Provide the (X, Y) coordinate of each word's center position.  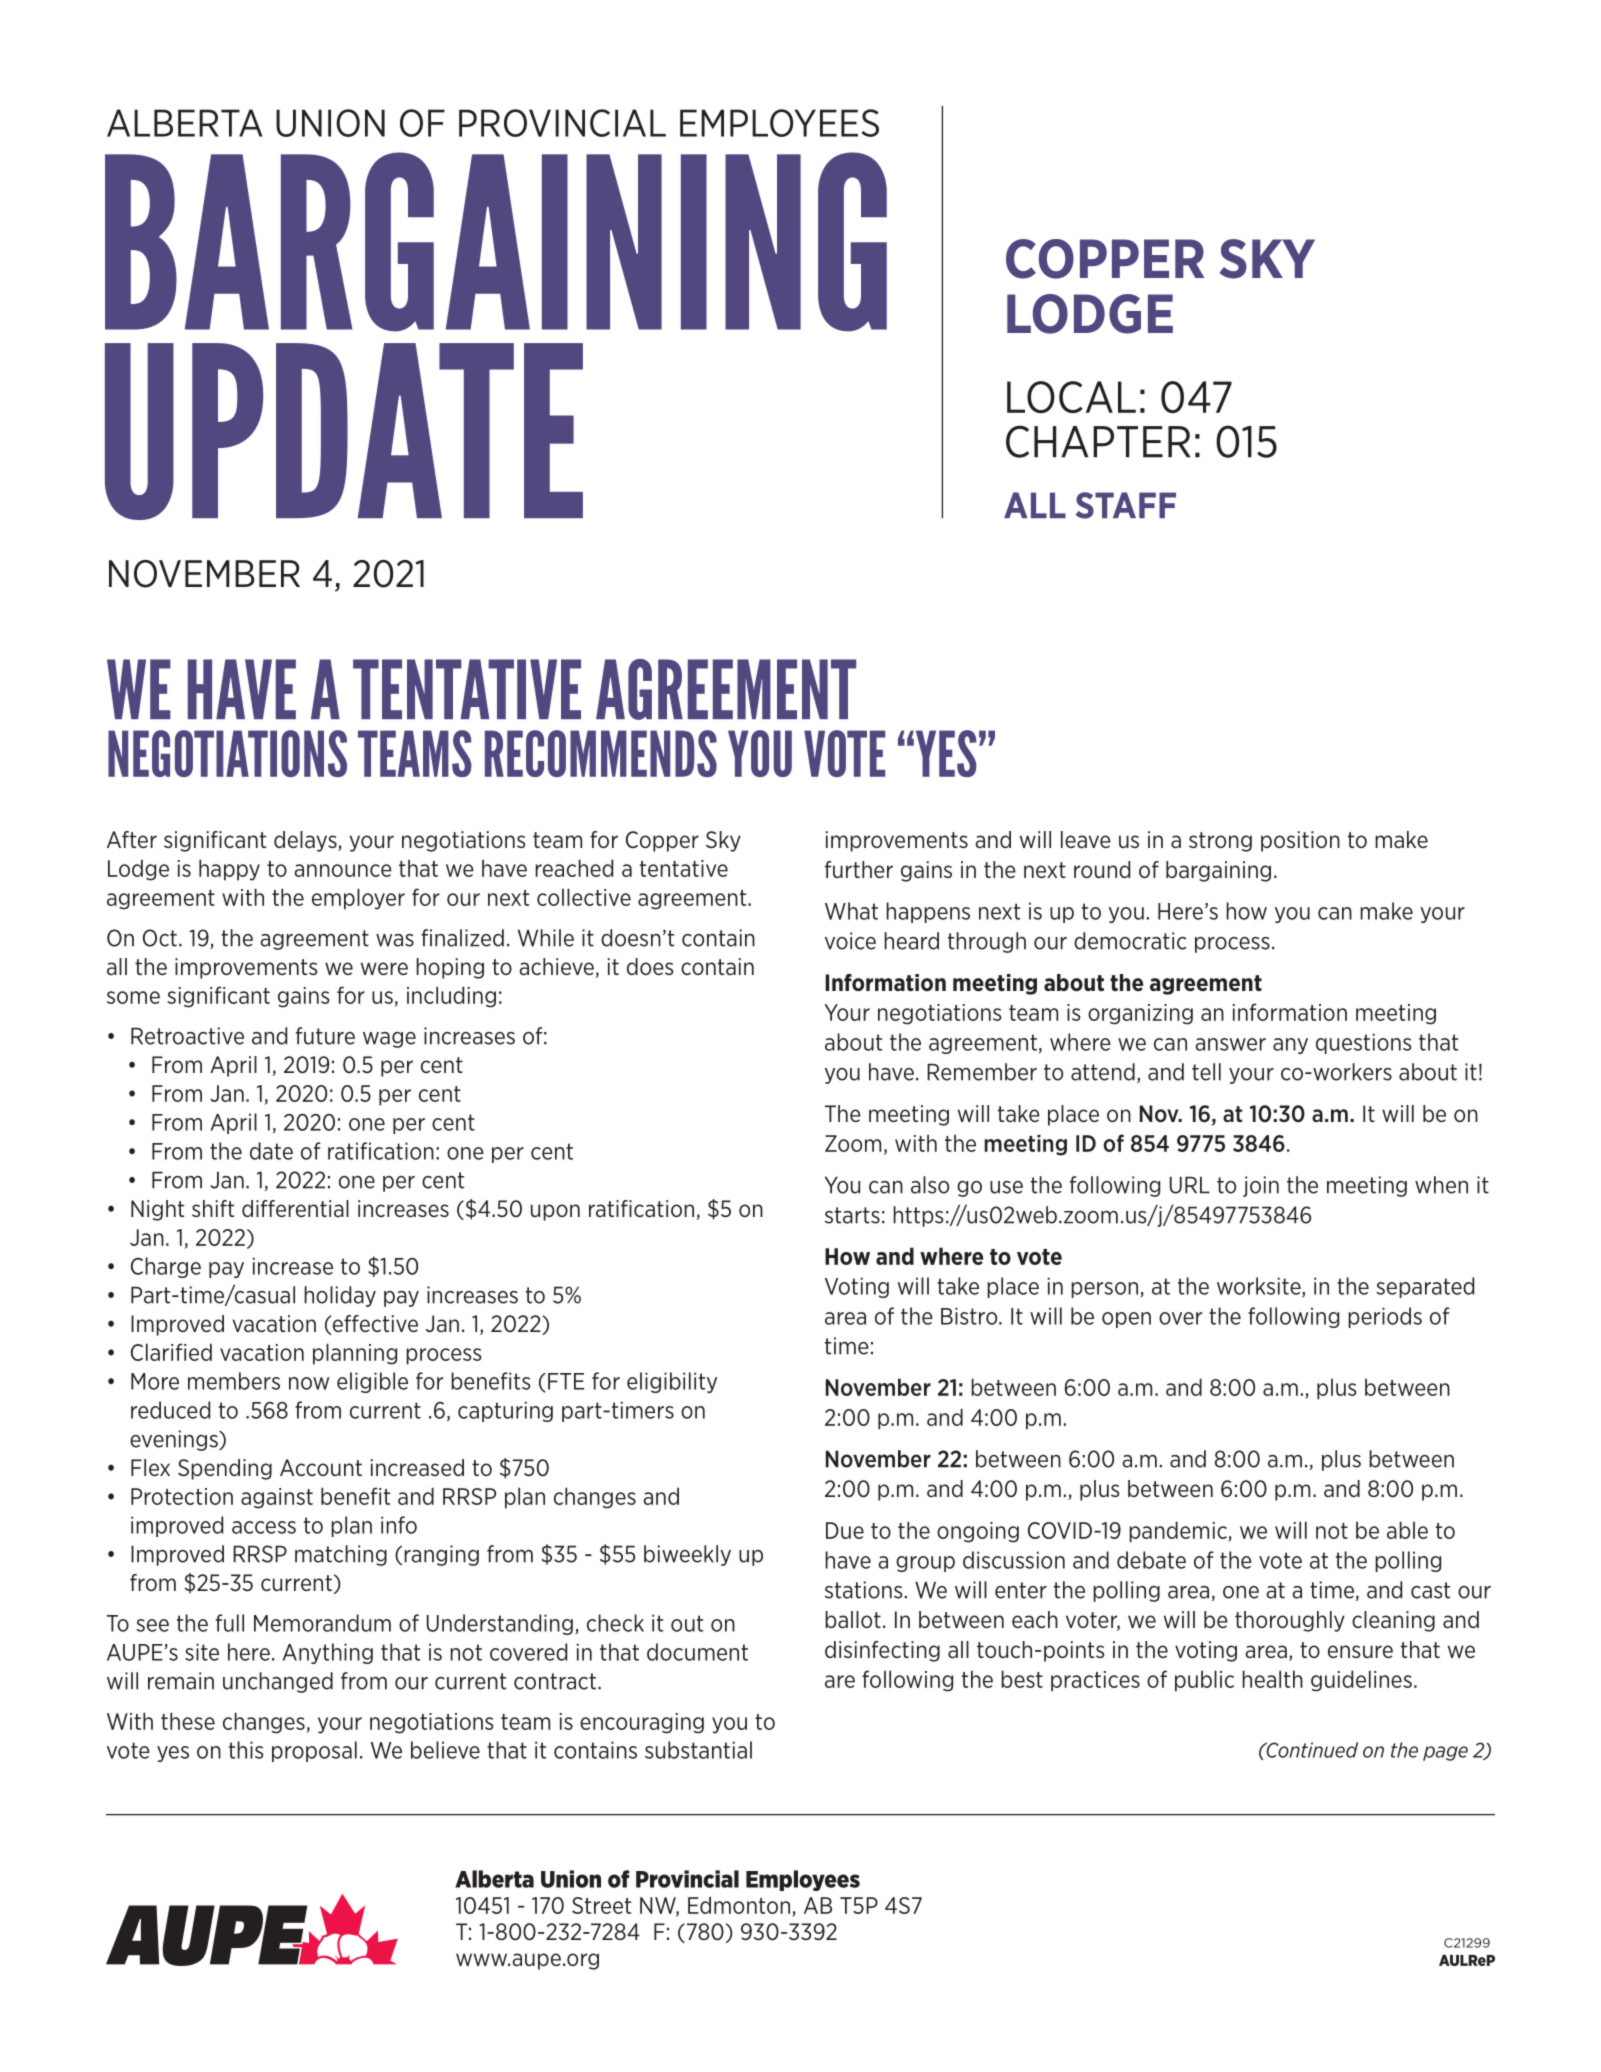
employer (358, 899)
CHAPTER (1098, 441)
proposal (314, 1751)
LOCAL (1071, 397)
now (309, 1383)
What (851, 911)
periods (1385, 1317)
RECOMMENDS (601, 753)
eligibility (672, 1382)
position (1300, 841)
